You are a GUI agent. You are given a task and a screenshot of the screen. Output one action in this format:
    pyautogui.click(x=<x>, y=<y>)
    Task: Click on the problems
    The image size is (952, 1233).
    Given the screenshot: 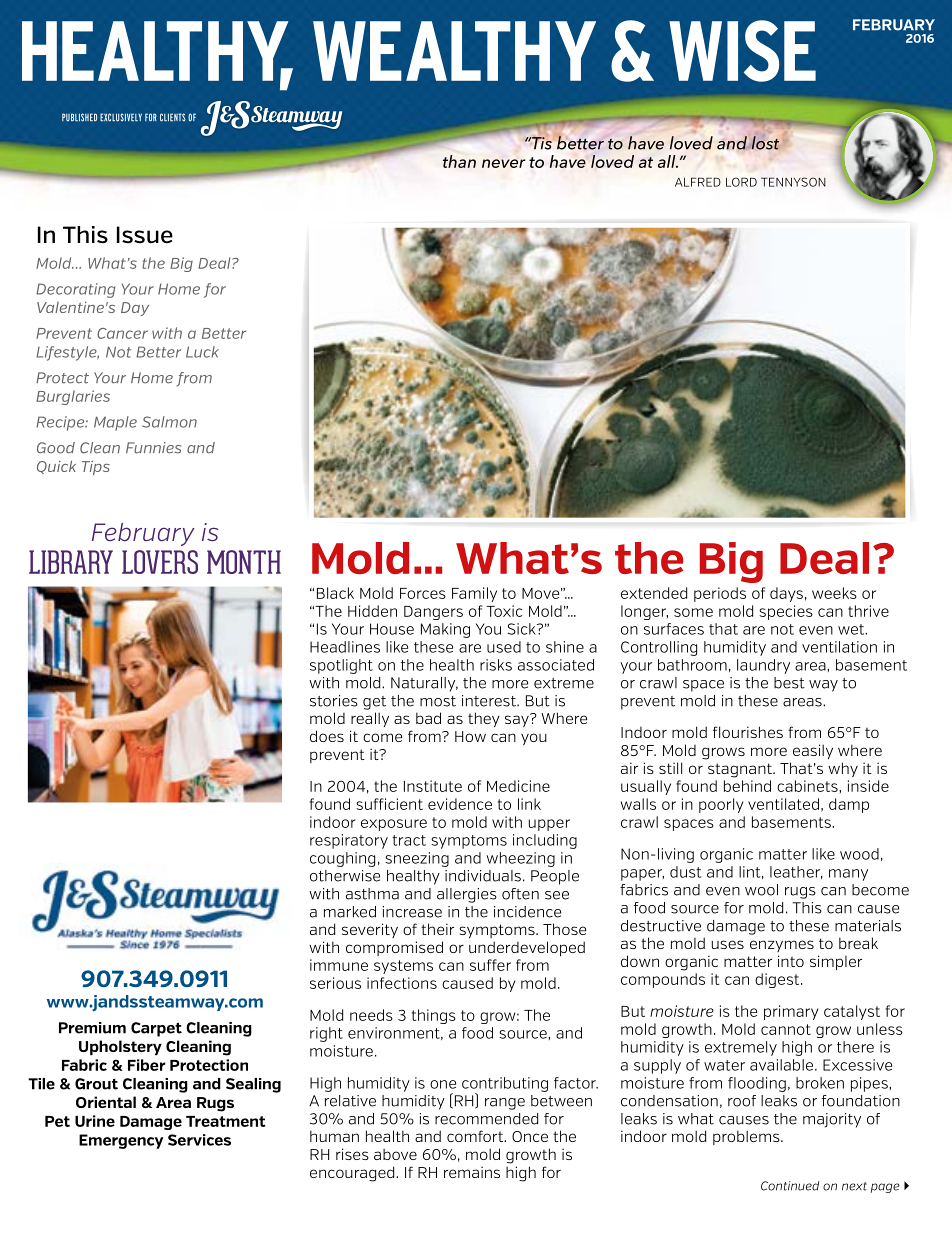 What is the action you would take?
    pyautogui.click(x=747, y=1137)
